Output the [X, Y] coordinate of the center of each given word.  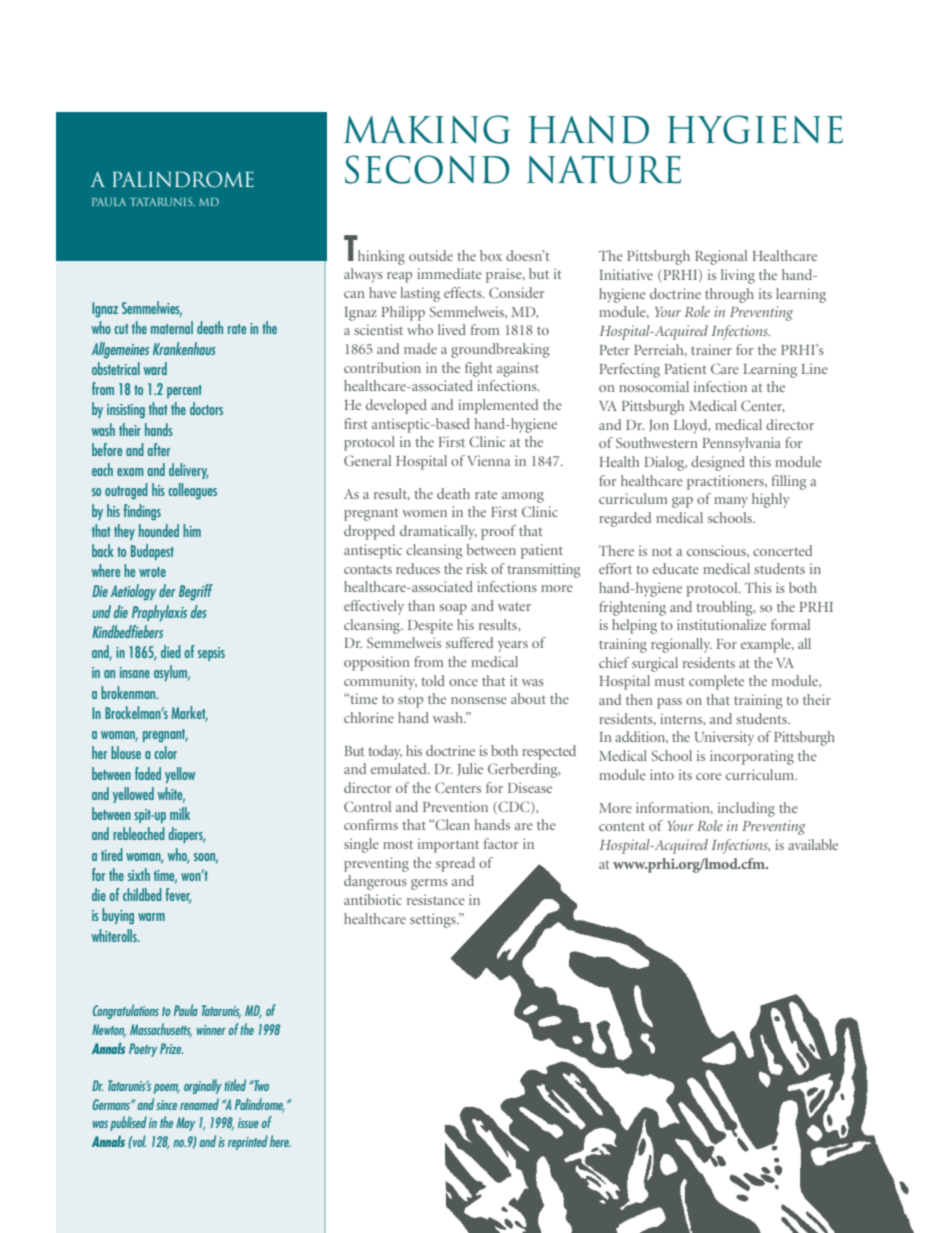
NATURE [604, 170]
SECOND [427, 169]
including [746, 809]
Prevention [455, 806]
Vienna [488, 460]
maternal [172, 327]
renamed [199, 1104]
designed [718, 463]
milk [180, 813]
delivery [188, 471]
